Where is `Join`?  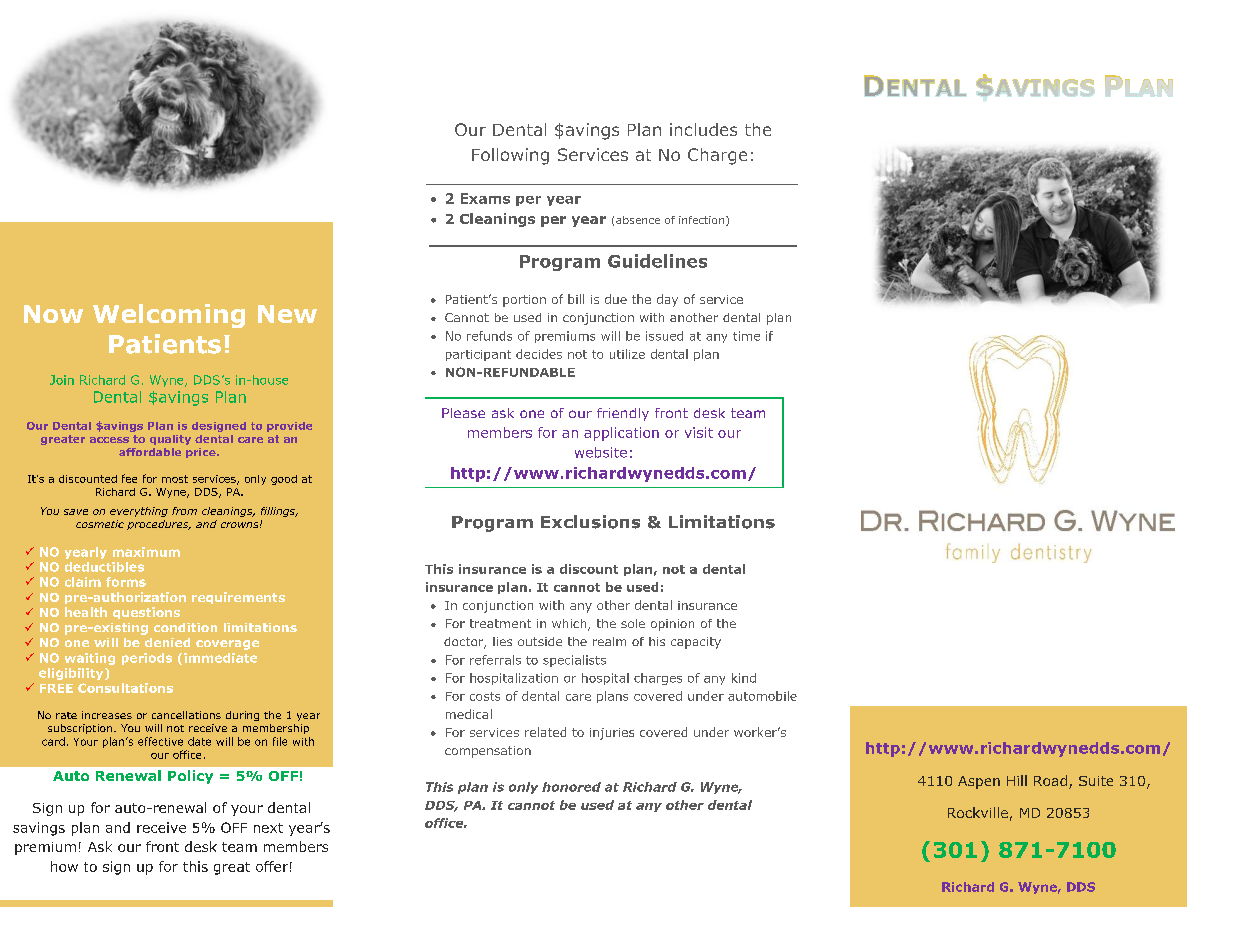
Join is located at coordinates (62, 380).
